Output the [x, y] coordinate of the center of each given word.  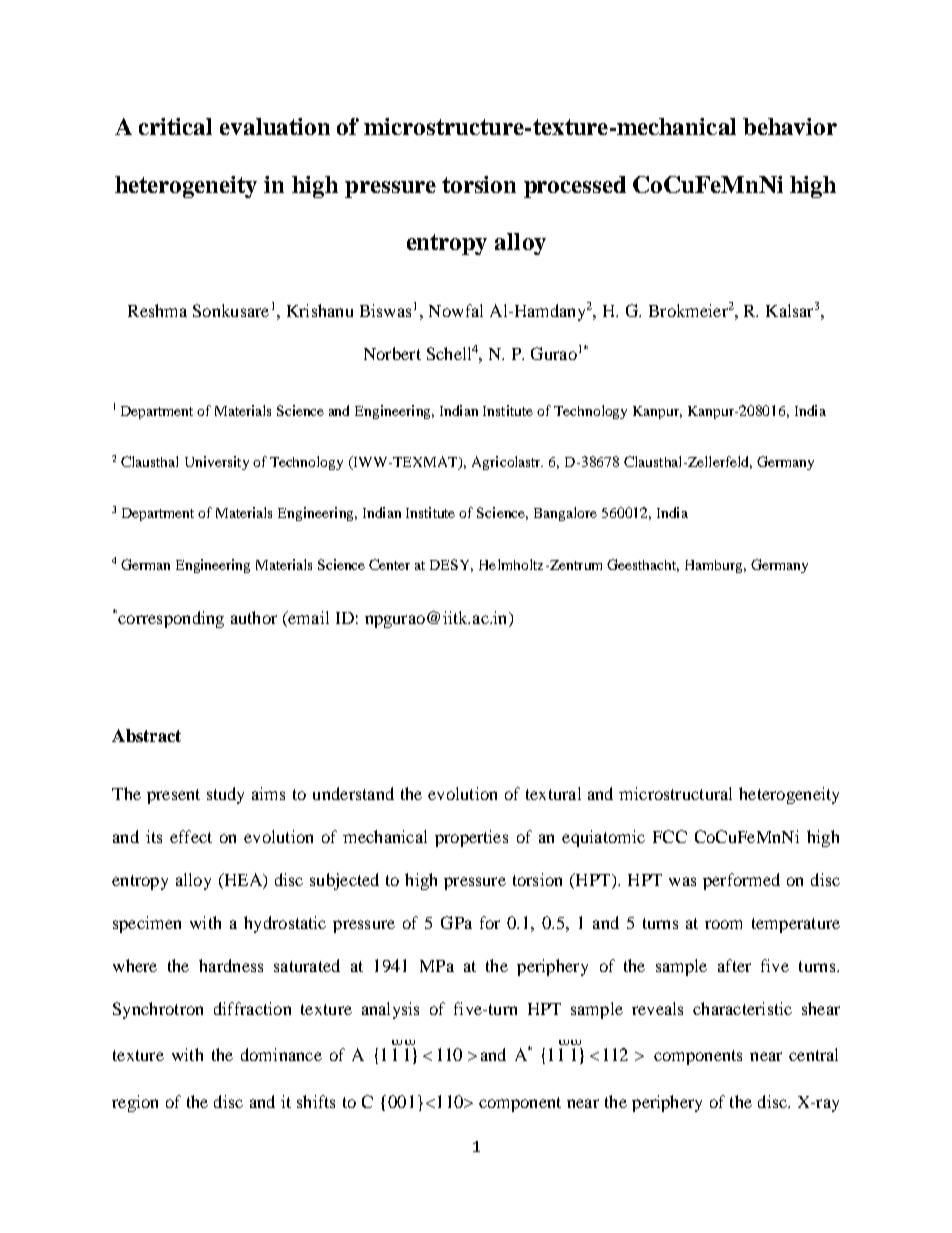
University [217, 463]
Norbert [392, 353]
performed [741, 881]
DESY [451, 565]
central [813, 1054]
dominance [281, 1054]
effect [191, 836]
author [254, 617]
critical [175, 126]
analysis [390, 1010]
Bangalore [565, 514]
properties [471, 838]
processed [575, 187]
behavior [790, 126]
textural [553, 793]
